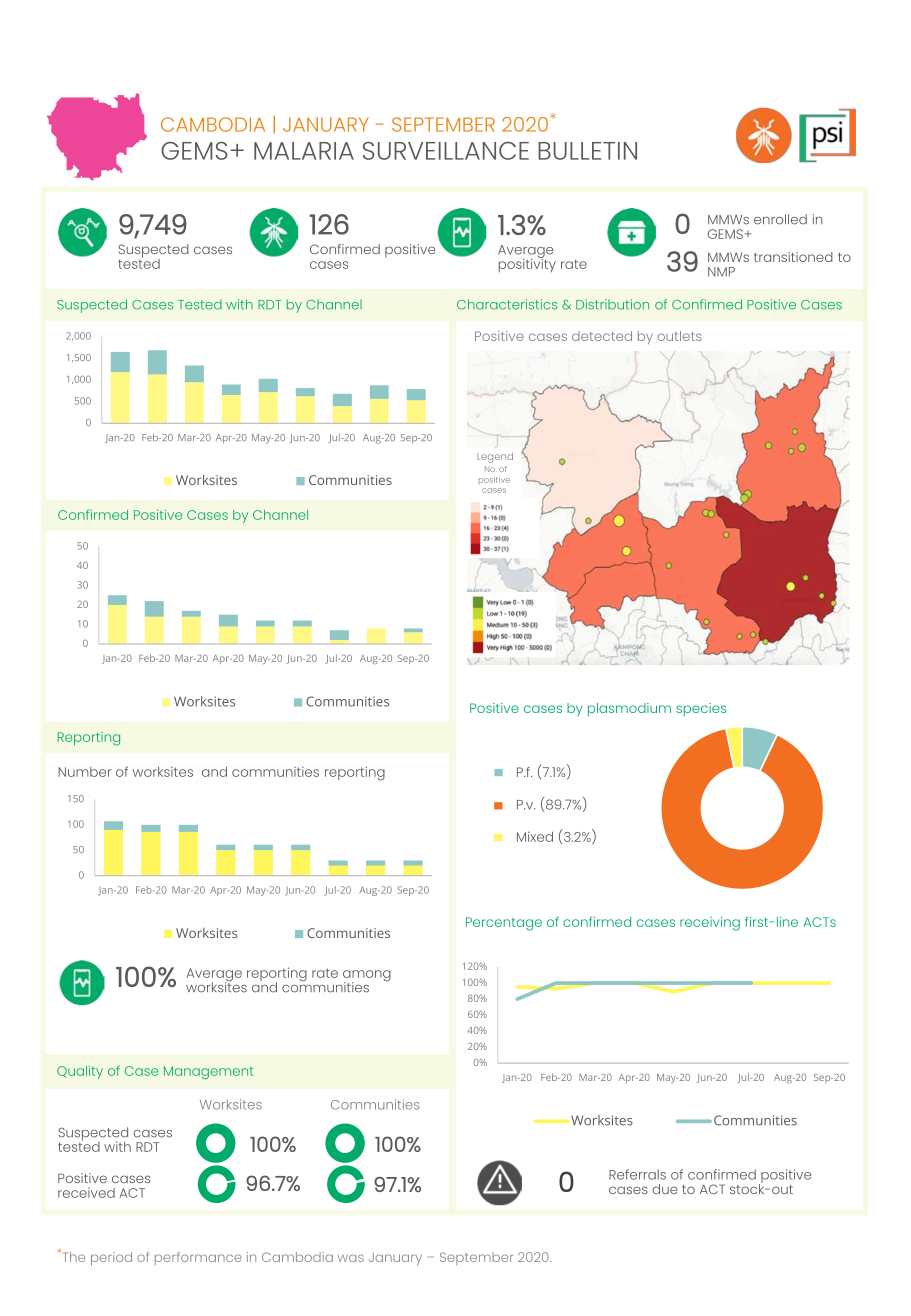  Describe the element at coordinates (701, 710) in the document. I see `species` at that location.
